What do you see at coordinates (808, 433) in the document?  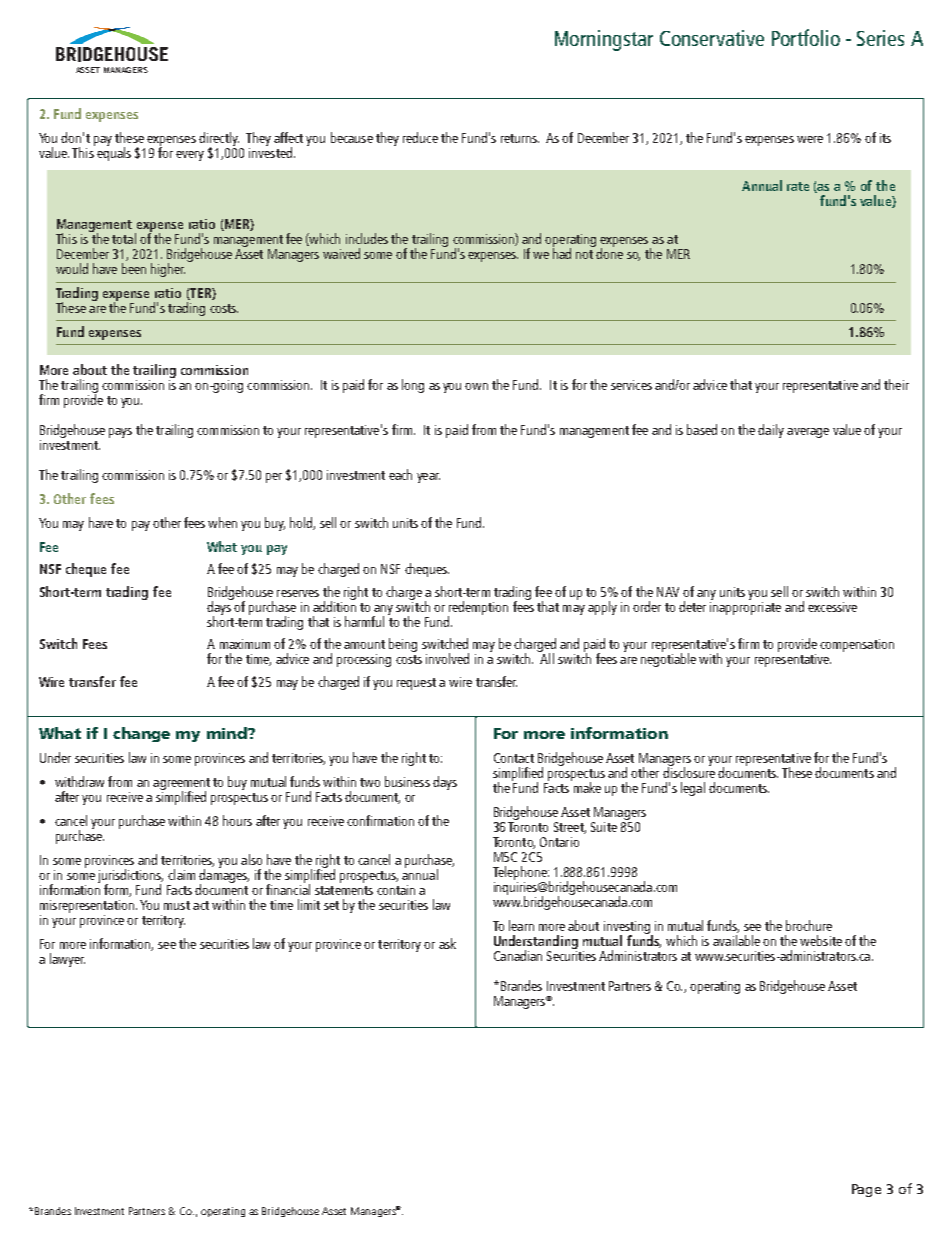 I see `average` at bounding box center [808, 433].
